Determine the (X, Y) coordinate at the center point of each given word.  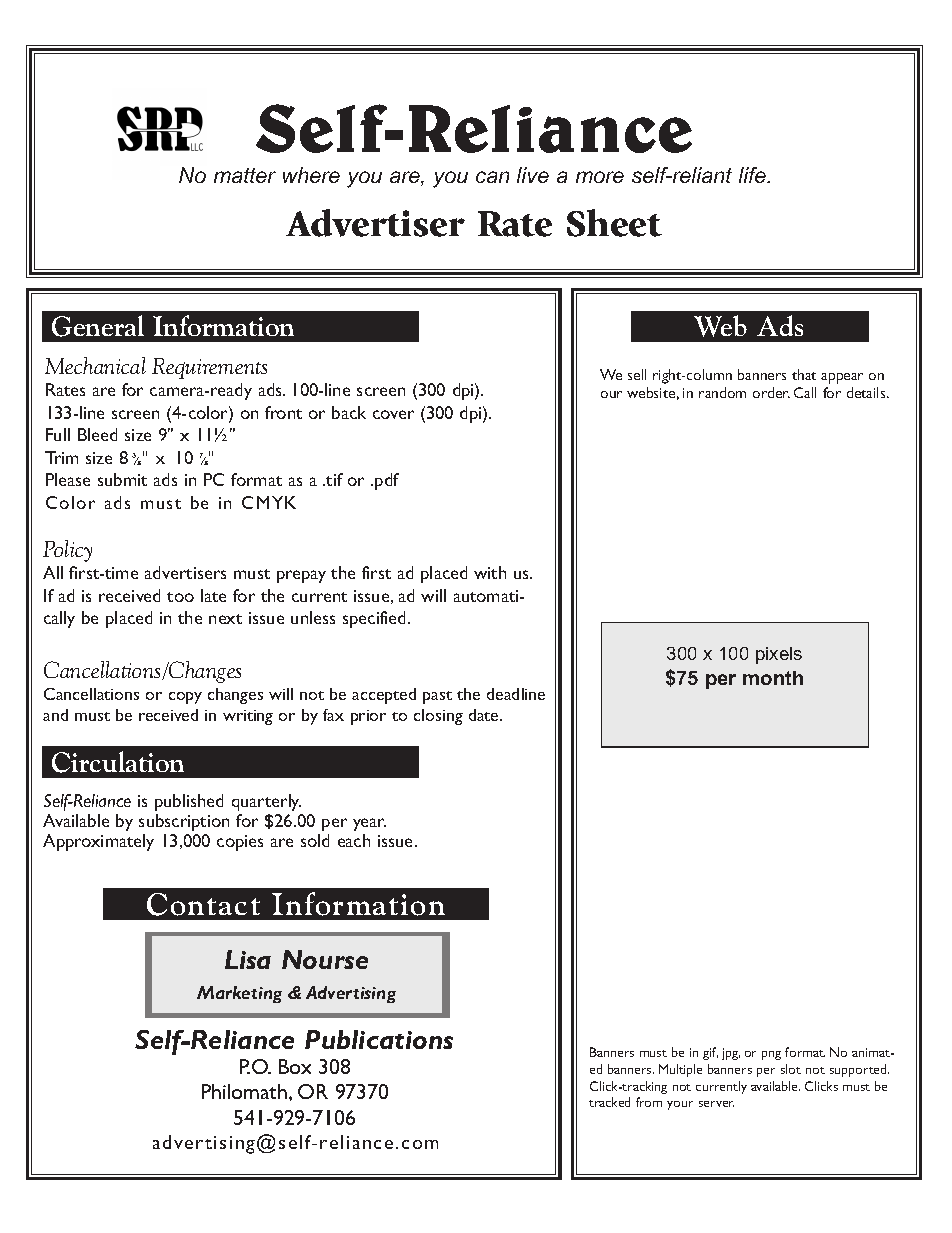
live (533, 175)
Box (295, 1066)
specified (376, 619)
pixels (779, 655)
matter (245, 175)
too (180, 597)
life (753, 175)
